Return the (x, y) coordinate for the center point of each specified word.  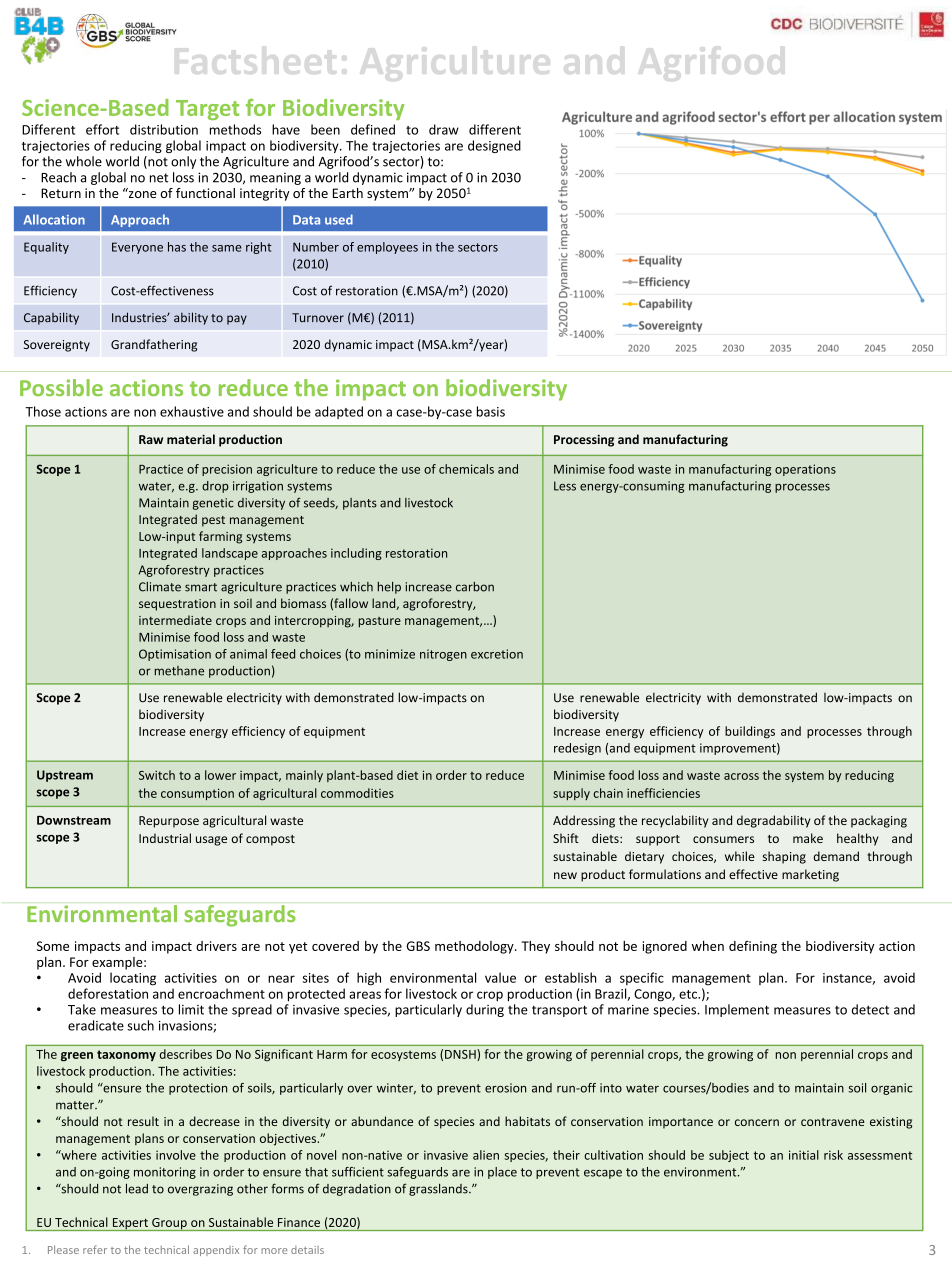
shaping (784, 857)
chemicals (466, 469)
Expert (130, 1224)
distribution (164, 129)
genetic (213, 504)
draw (444, 129)
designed (494, 146)
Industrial (165, 838)
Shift (566, 838)
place (502, 1173)
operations (805, 470)
